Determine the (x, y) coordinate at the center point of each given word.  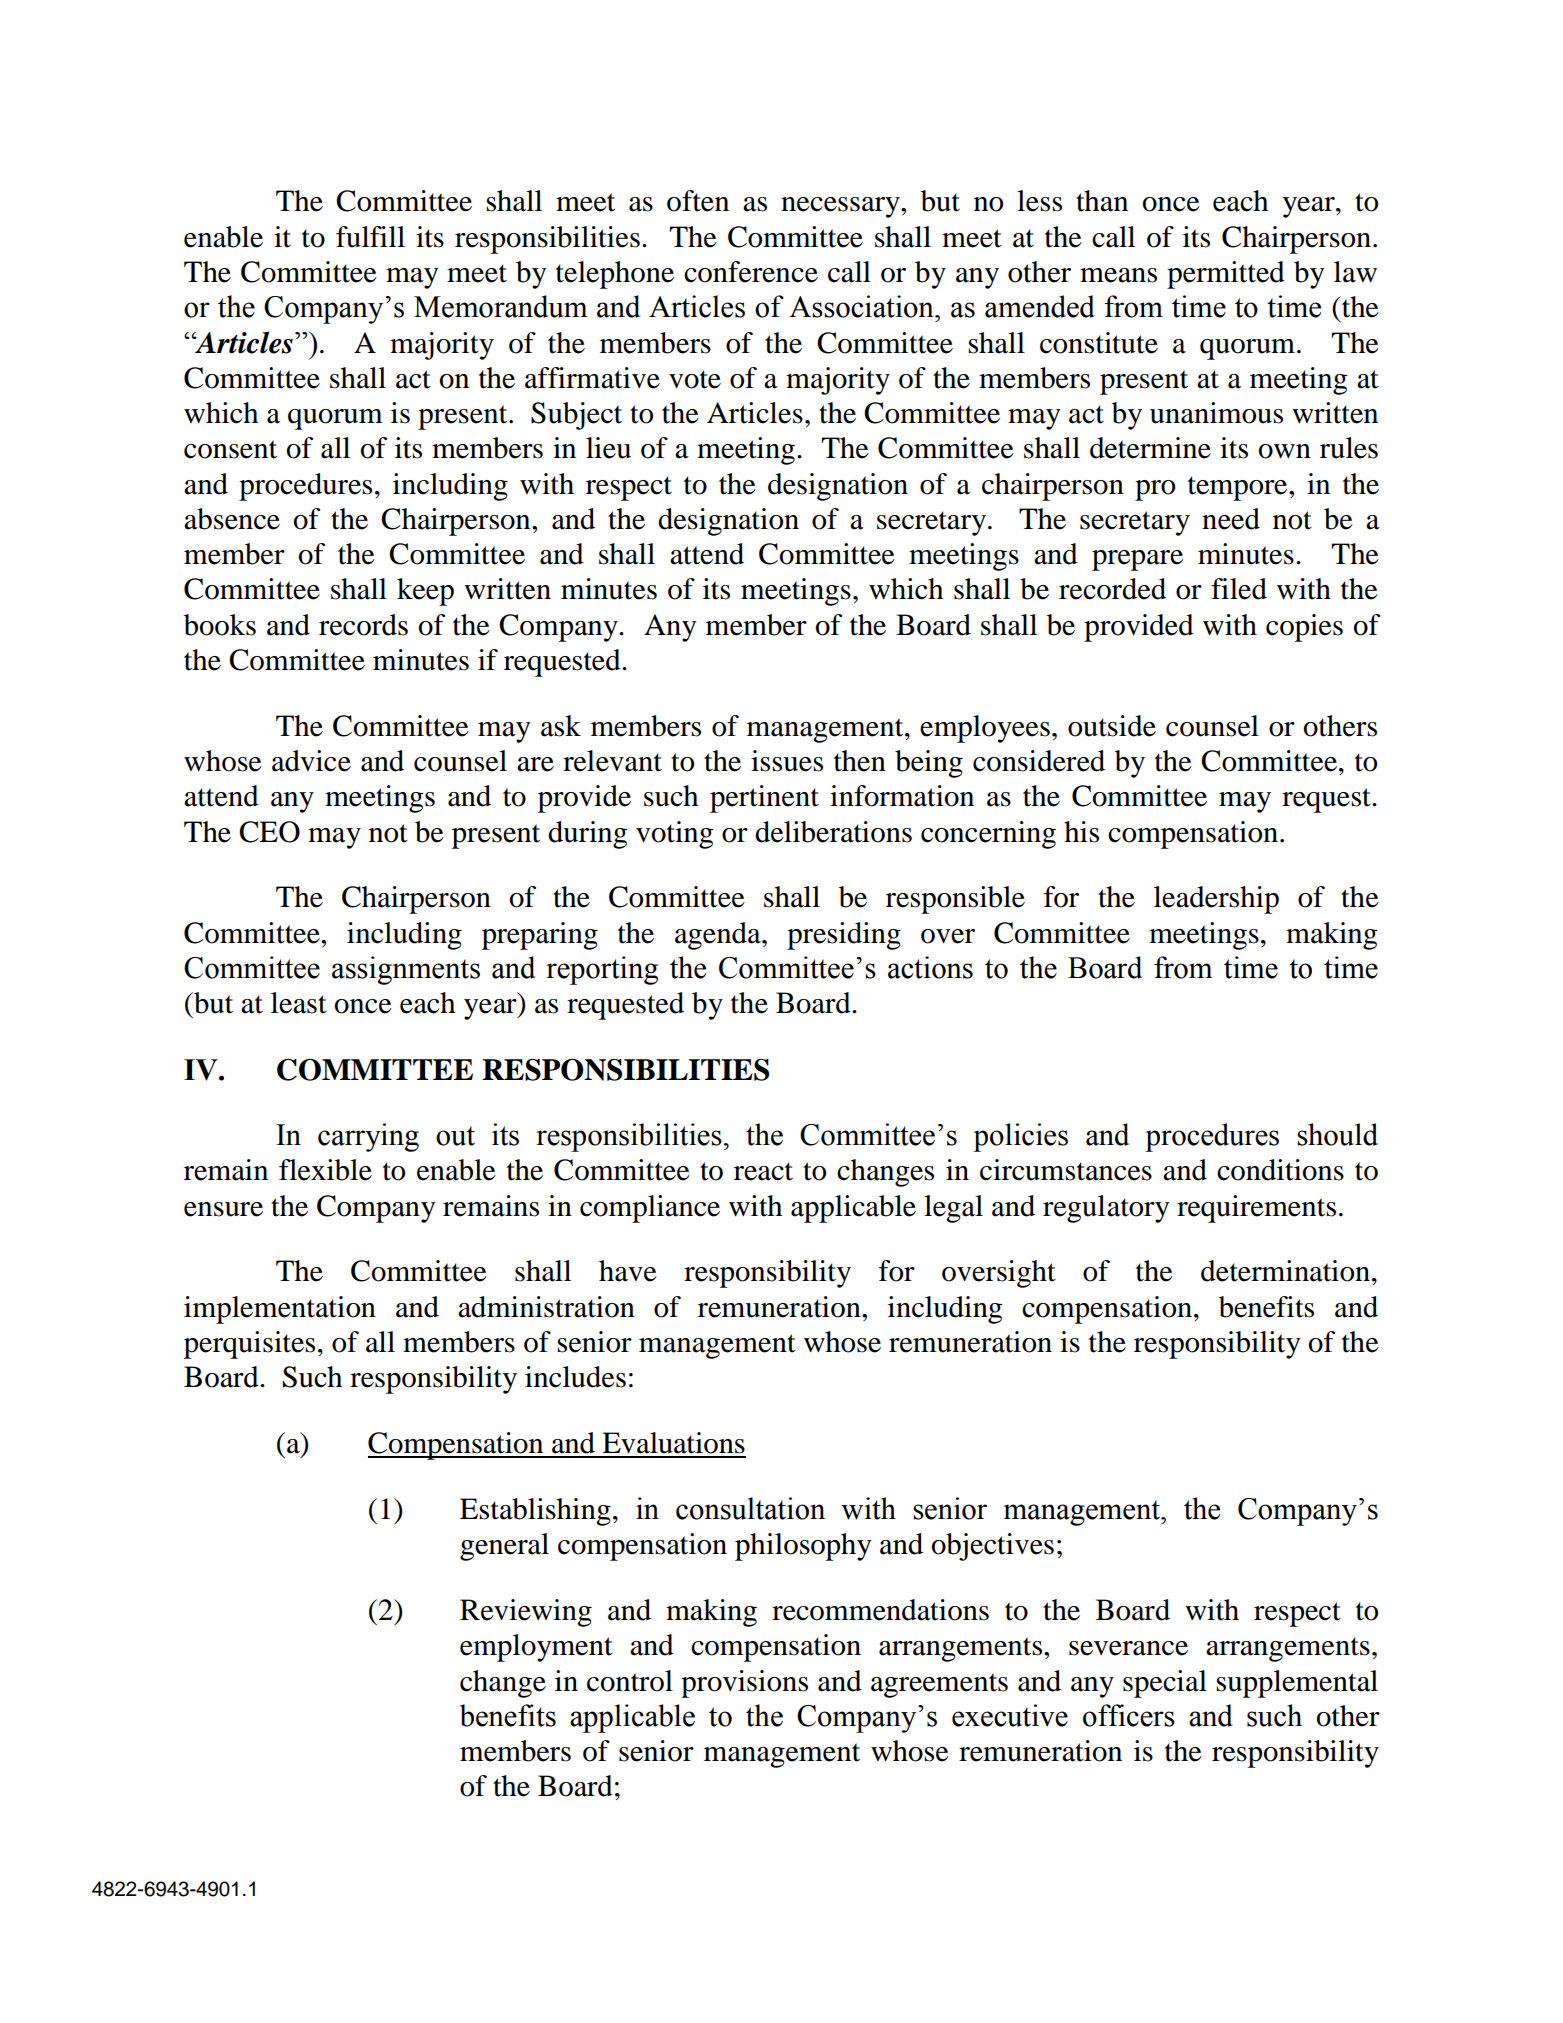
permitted (1226, 275)
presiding (844, 936)
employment (536, 1648)
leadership (1216, 900)
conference (751, 272)
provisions (744, 1684)
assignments (406, 970)
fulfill (370, 237)
